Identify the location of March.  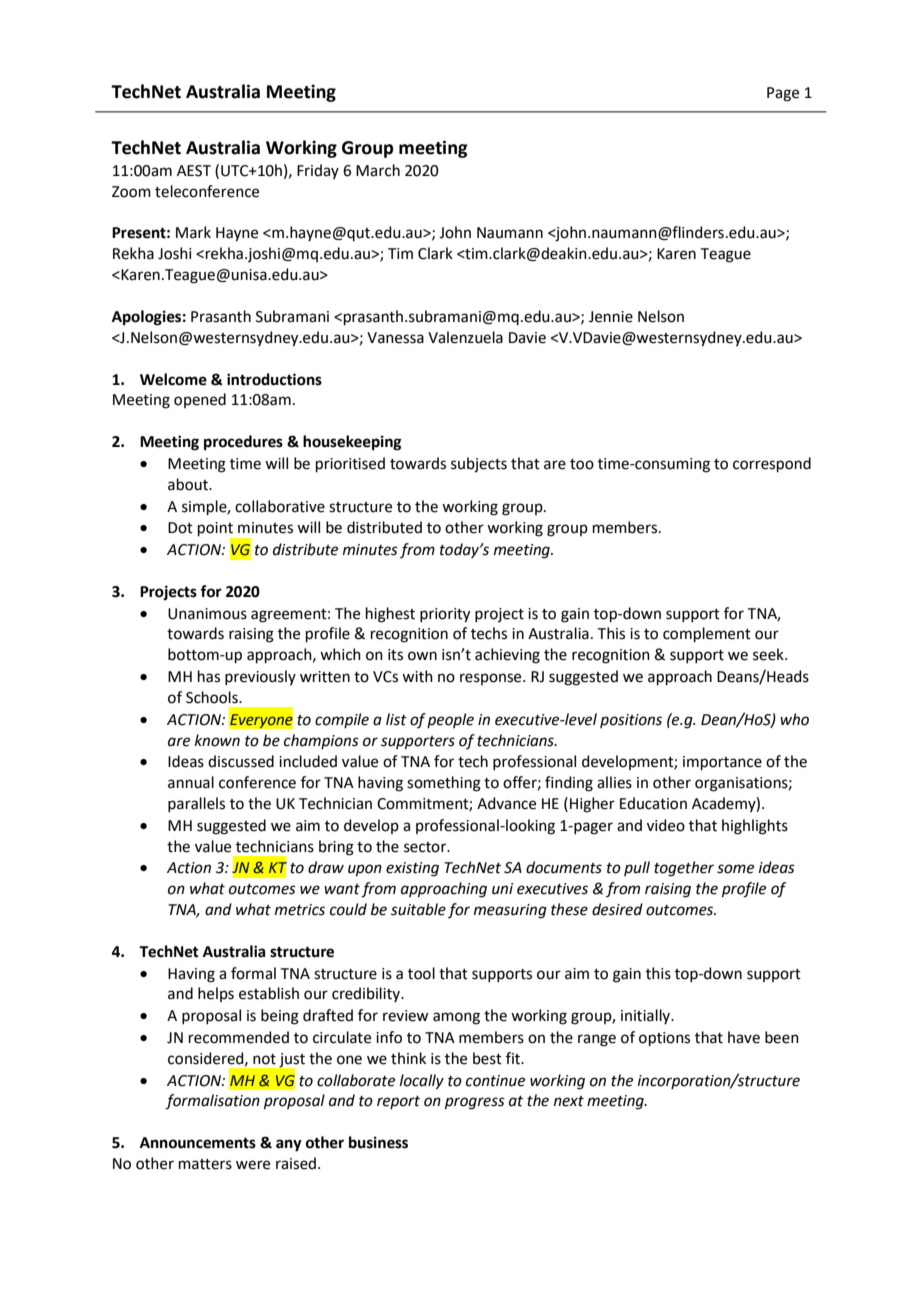
(378, 170).
